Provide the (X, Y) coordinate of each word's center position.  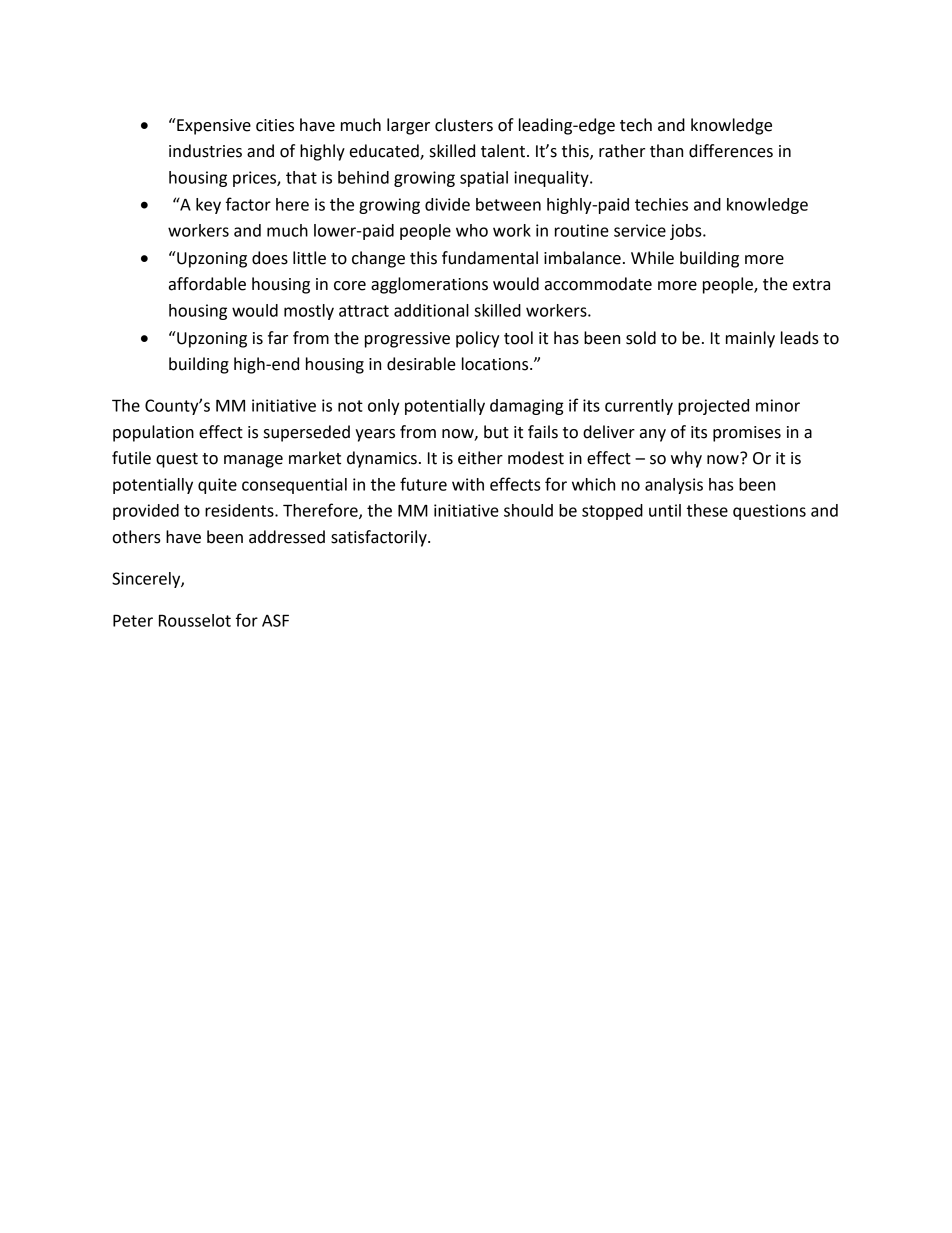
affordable (207, 284)
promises (747, 434)
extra (811, 285)
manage (253, 461)
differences (731, 151)
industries (205, 151)
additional (431, 310)
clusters (464, 125)
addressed (287, 537)
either (480, 458)
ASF (275, 620)
